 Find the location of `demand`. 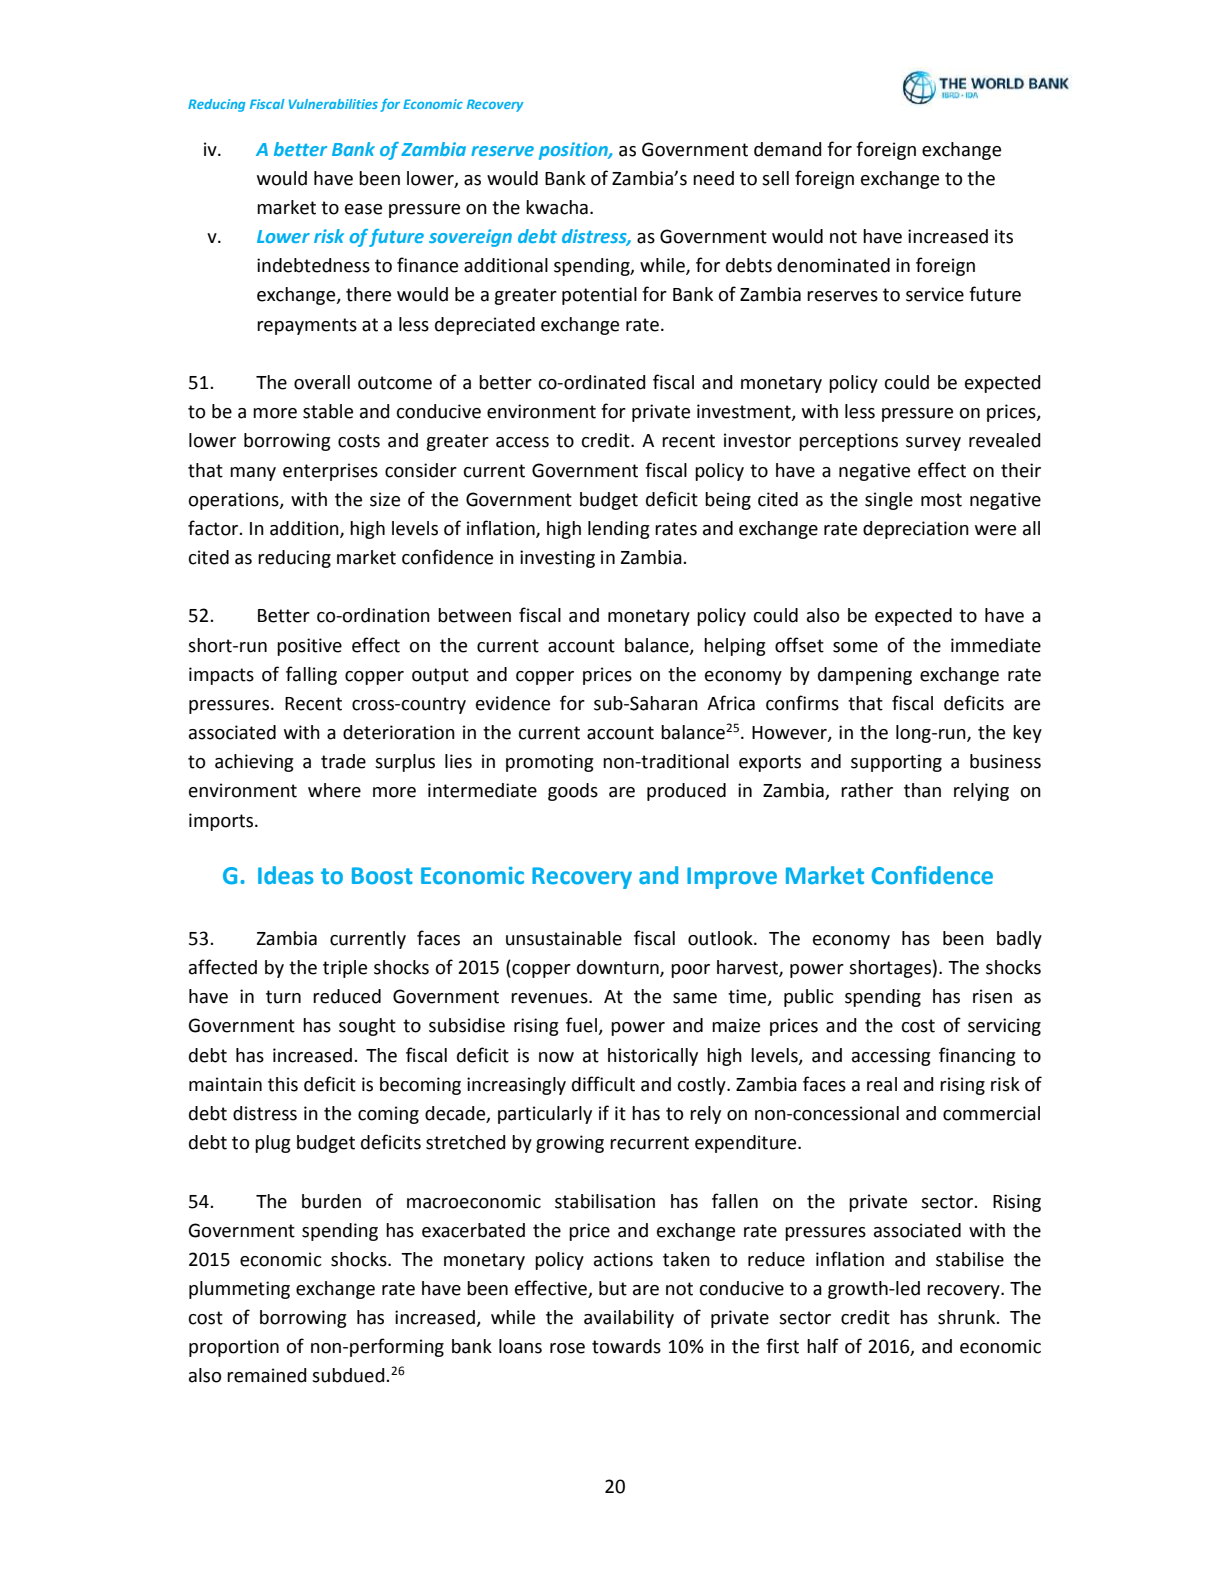

demand is located at coordinates (788, 149).
